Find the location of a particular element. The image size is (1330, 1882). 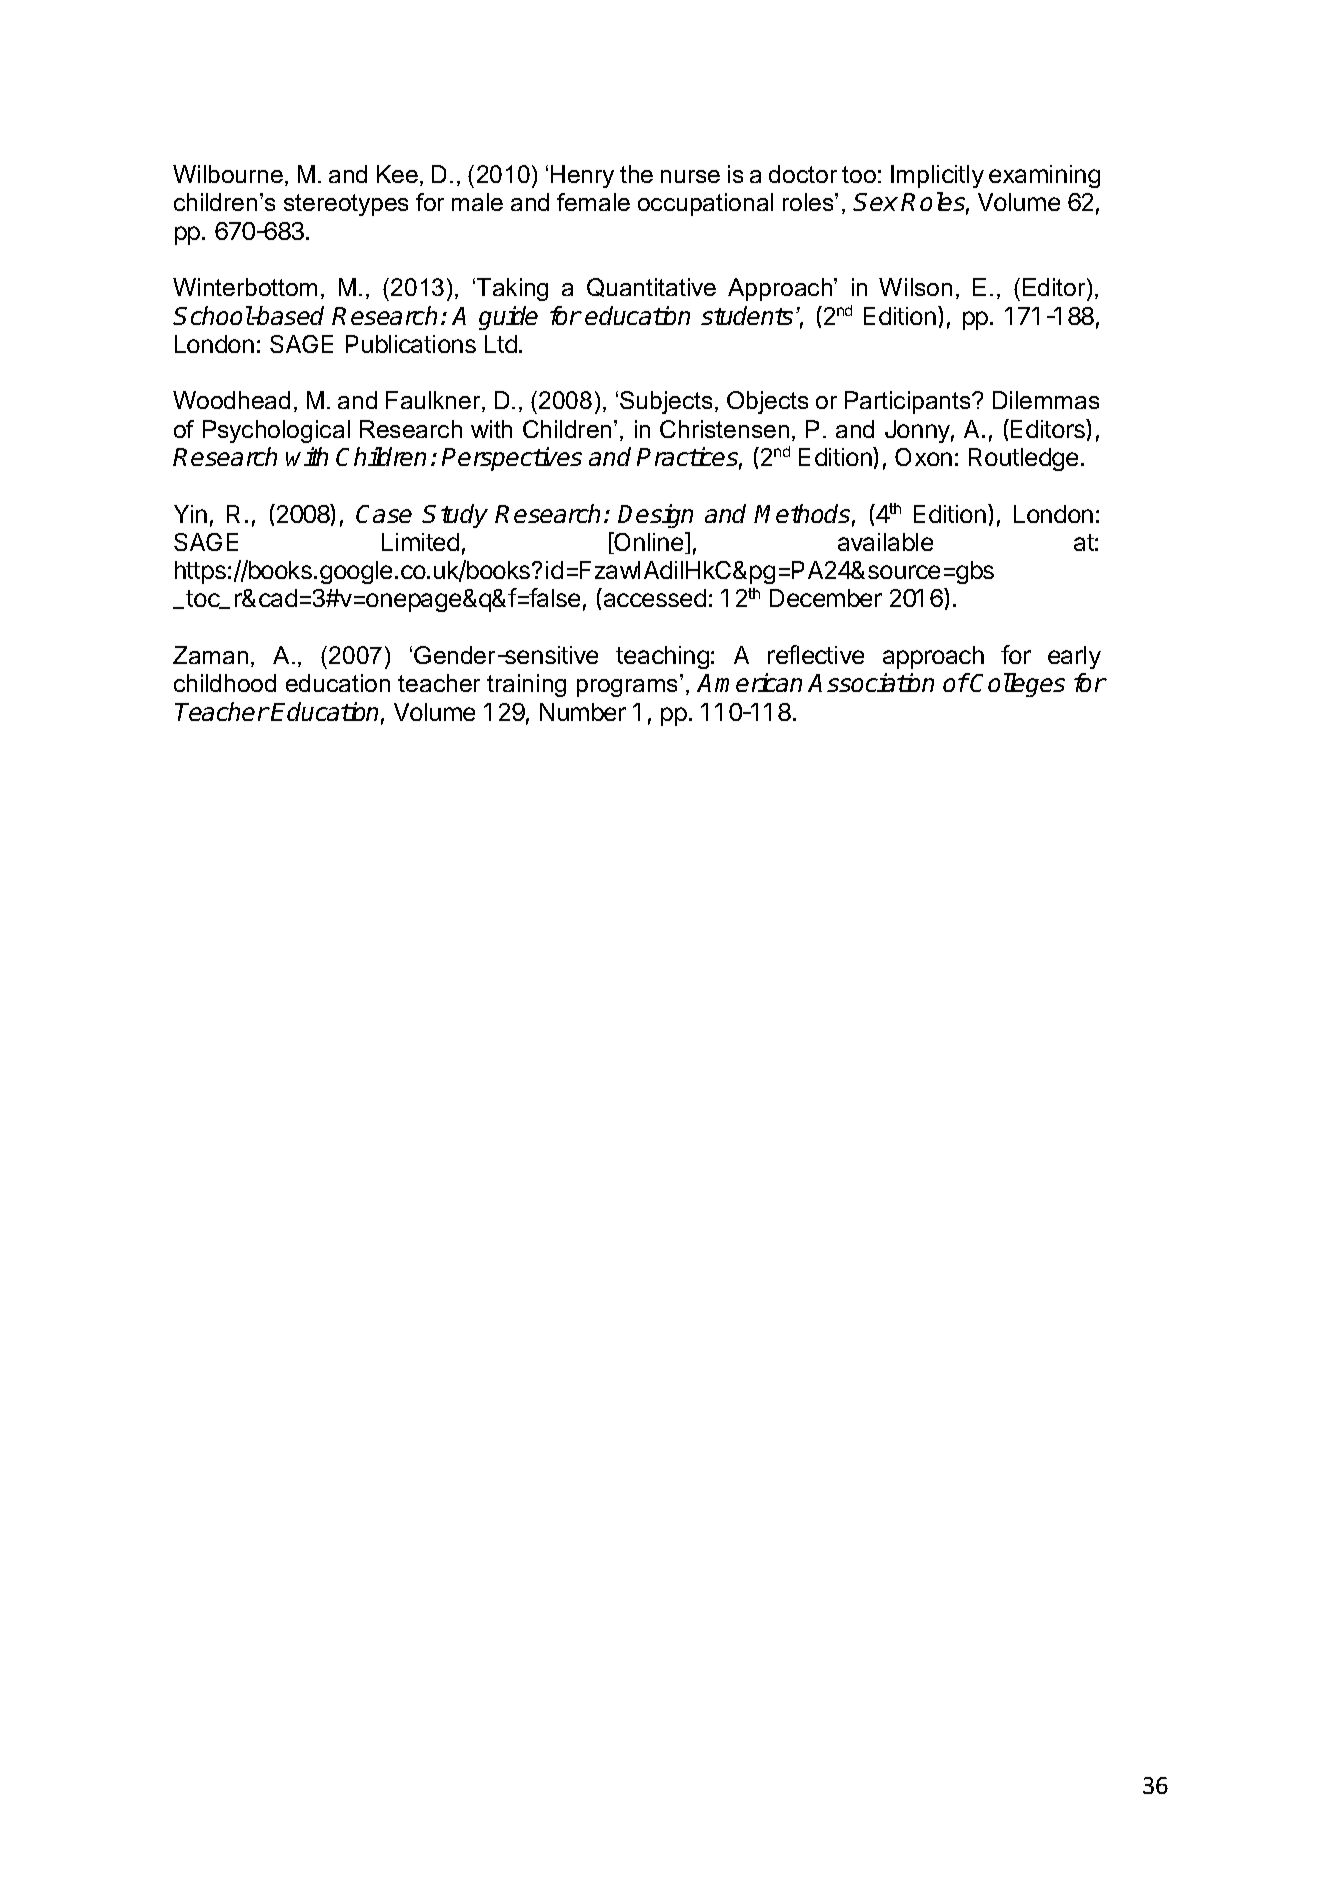

childhood is located at coordinates (225, 683).
